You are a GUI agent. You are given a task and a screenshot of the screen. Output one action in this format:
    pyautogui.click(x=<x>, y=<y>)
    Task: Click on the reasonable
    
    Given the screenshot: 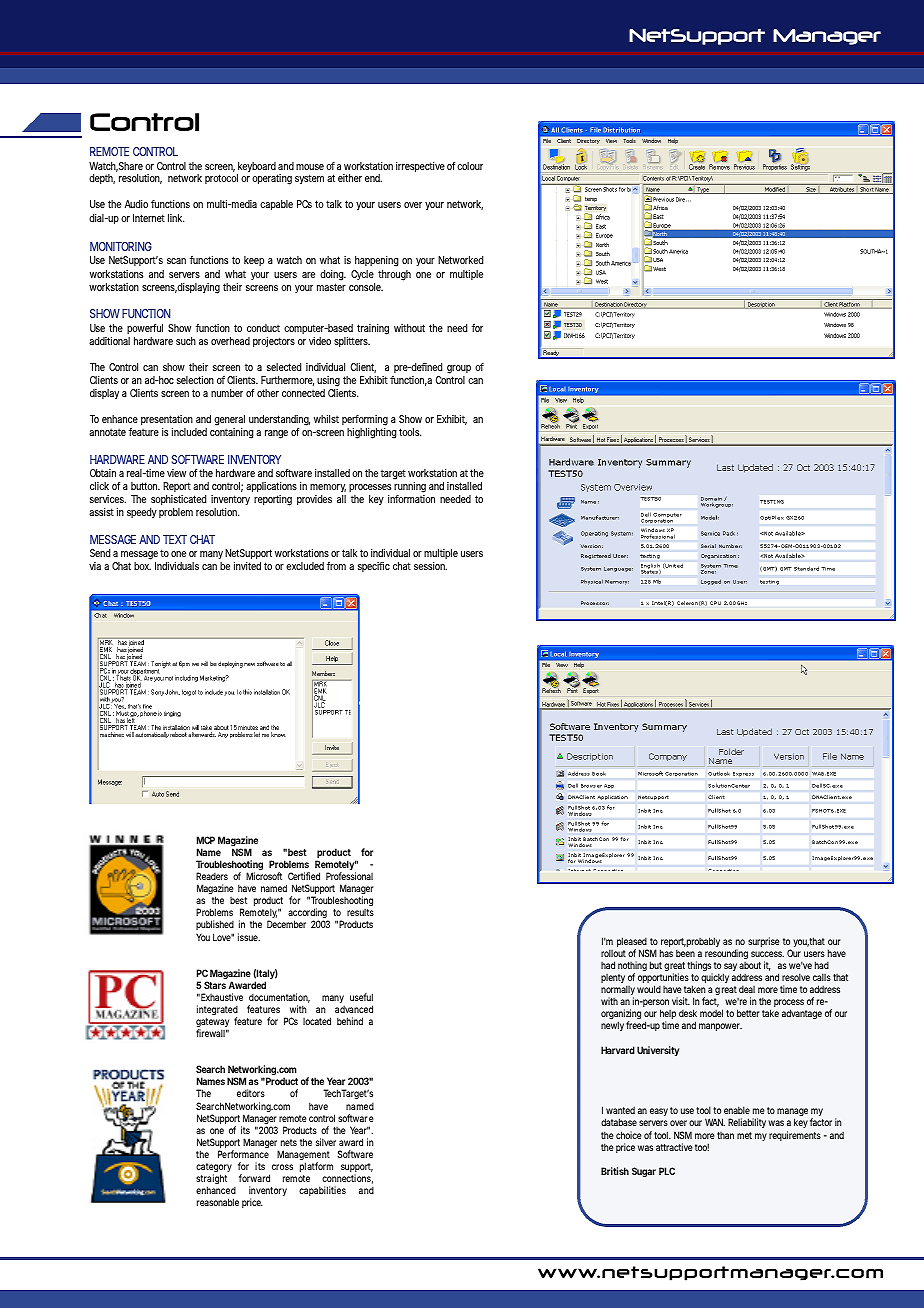 What is the action you would take?
    pyautogui.click(x=218, y=1202)
